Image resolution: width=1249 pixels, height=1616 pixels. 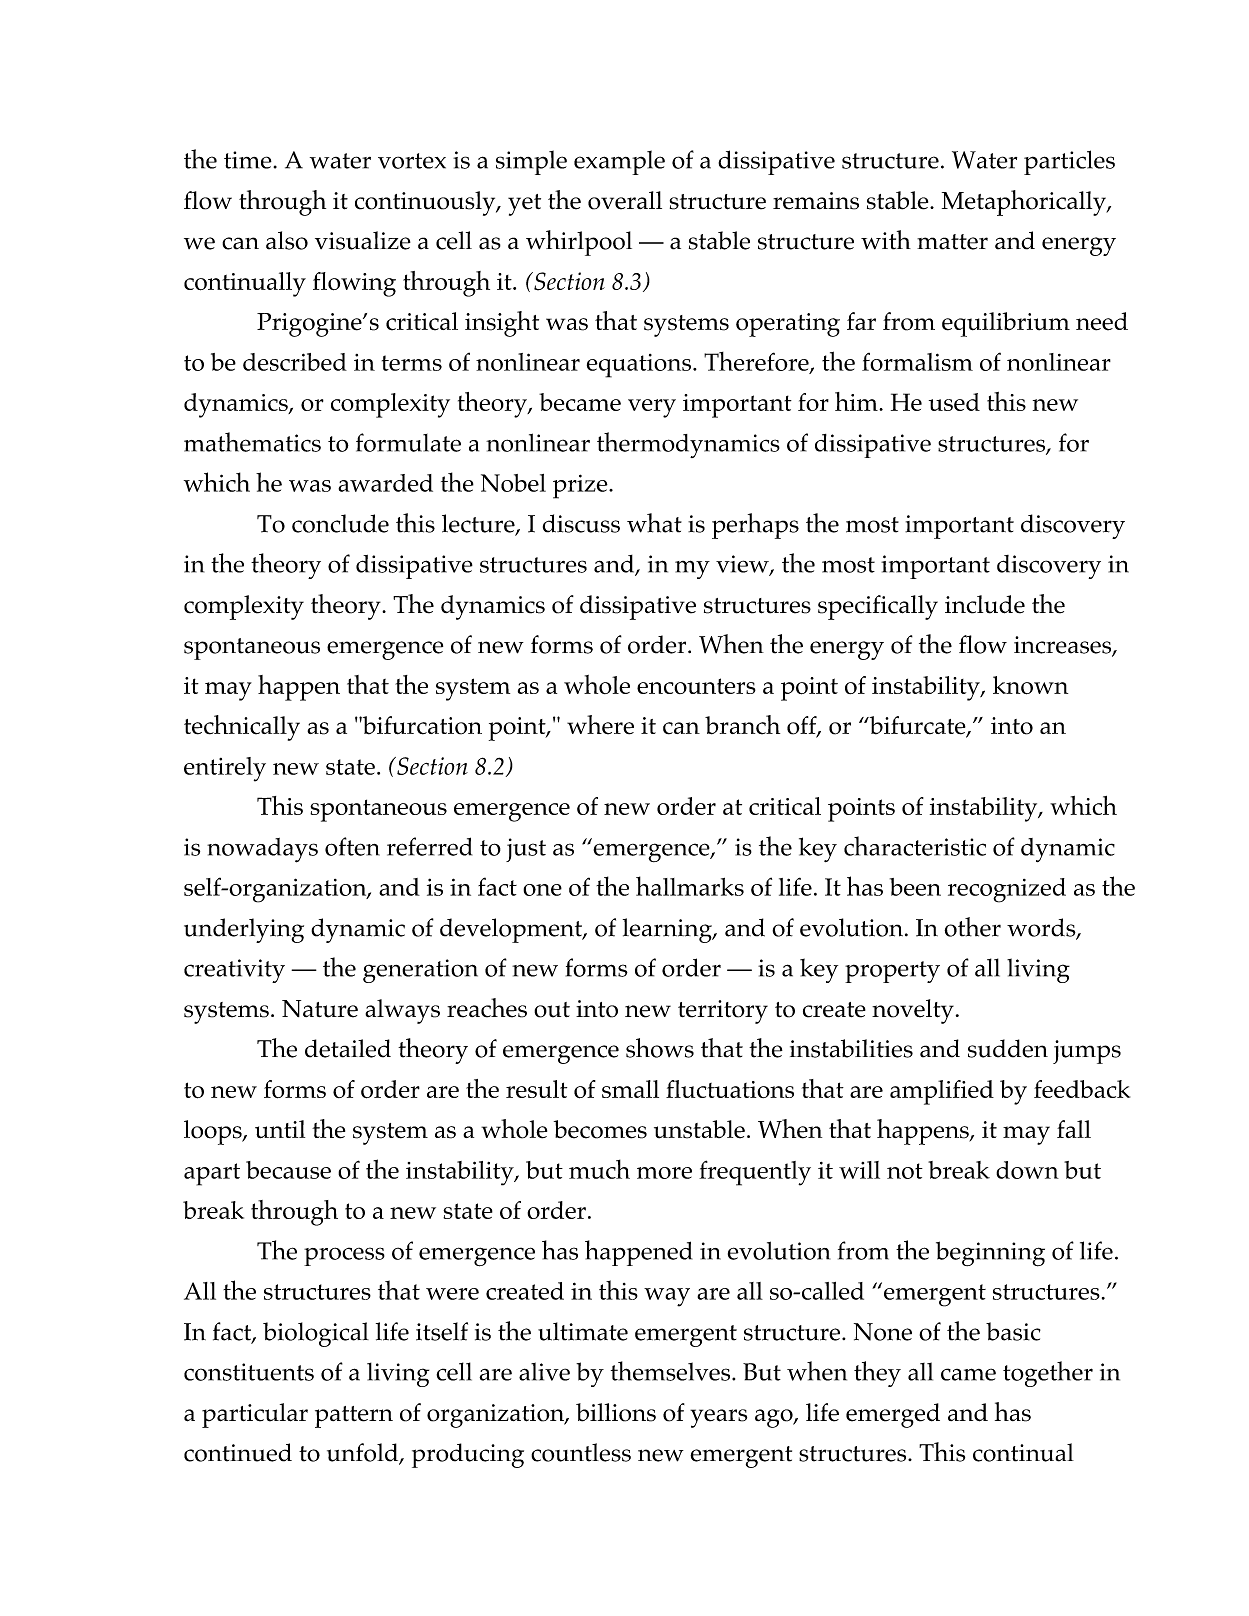 I want to click on hallmarks, so click(x=690, y=886).
